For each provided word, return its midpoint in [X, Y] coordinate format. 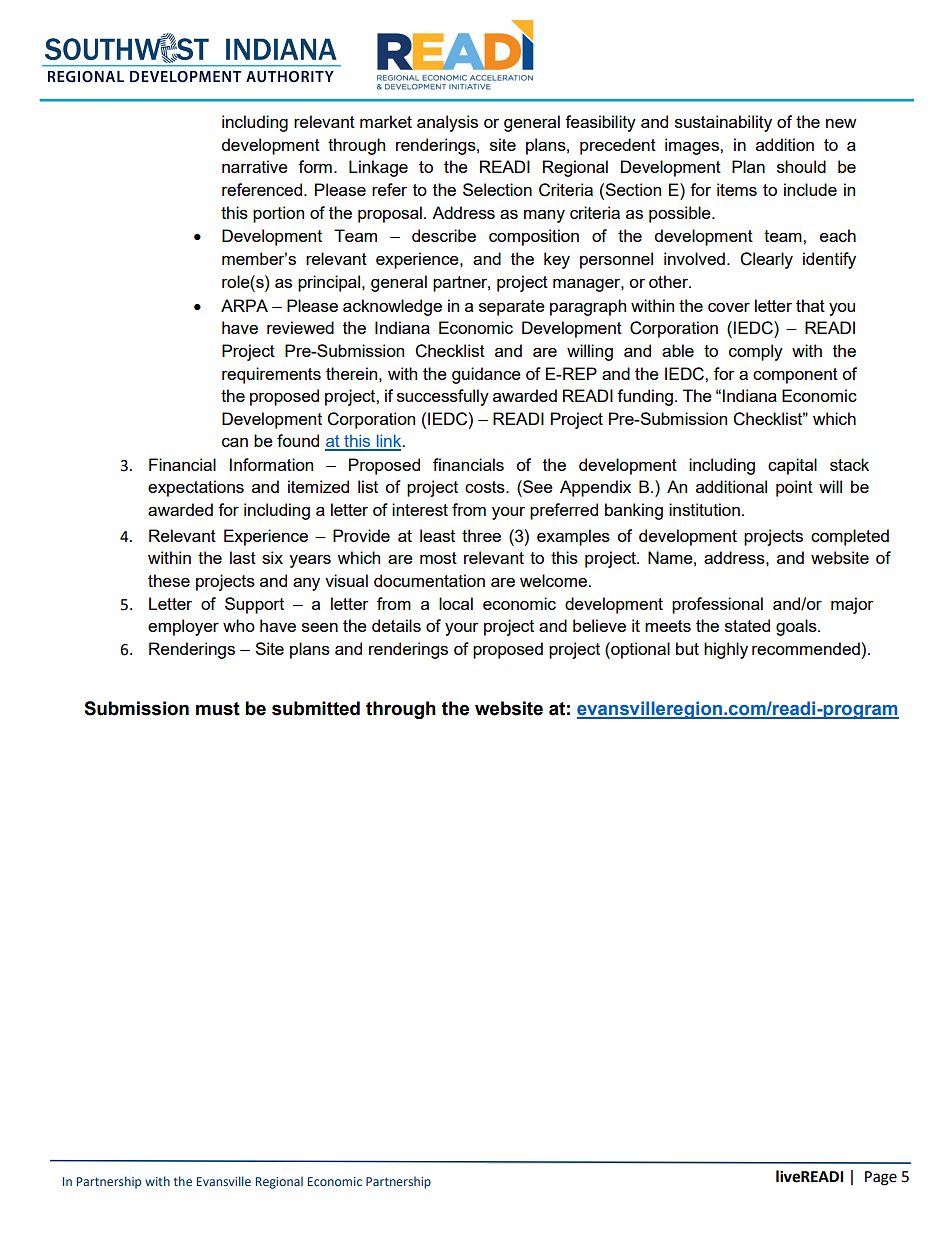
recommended [806, 648]
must [218, 709]
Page [881, 1178]
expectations [196, 488]
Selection [497, 189]
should [801, 166]
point [794, 488]
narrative [255, 166]
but [687, 648]
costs [486, 487]
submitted [316, 708]
